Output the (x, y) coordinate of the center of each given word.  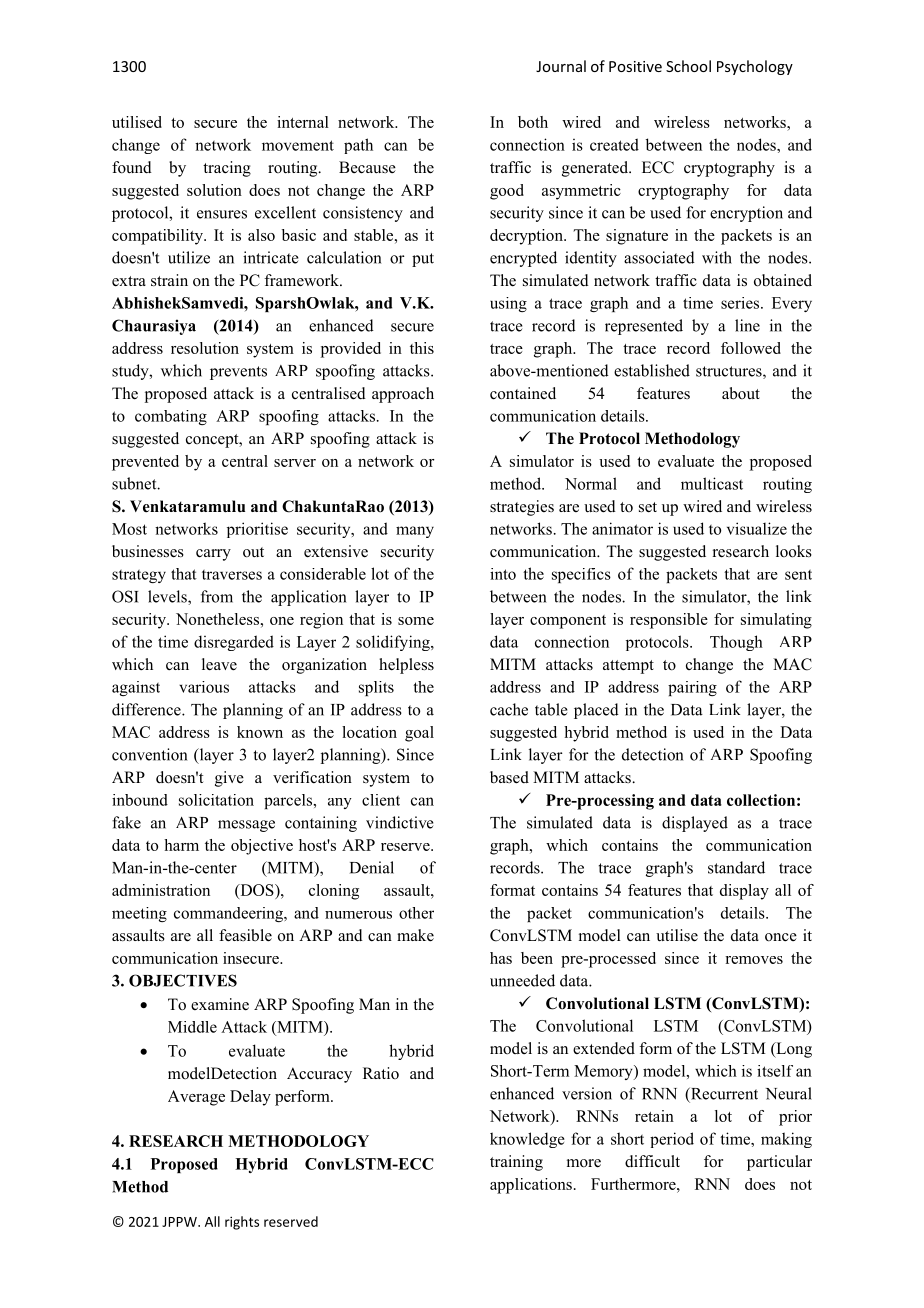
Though (736, 643)
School (688, 66)
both (533, 122)
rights (242, 1223)
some (416, 621)
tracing (227, 169)
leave (219, 664)
